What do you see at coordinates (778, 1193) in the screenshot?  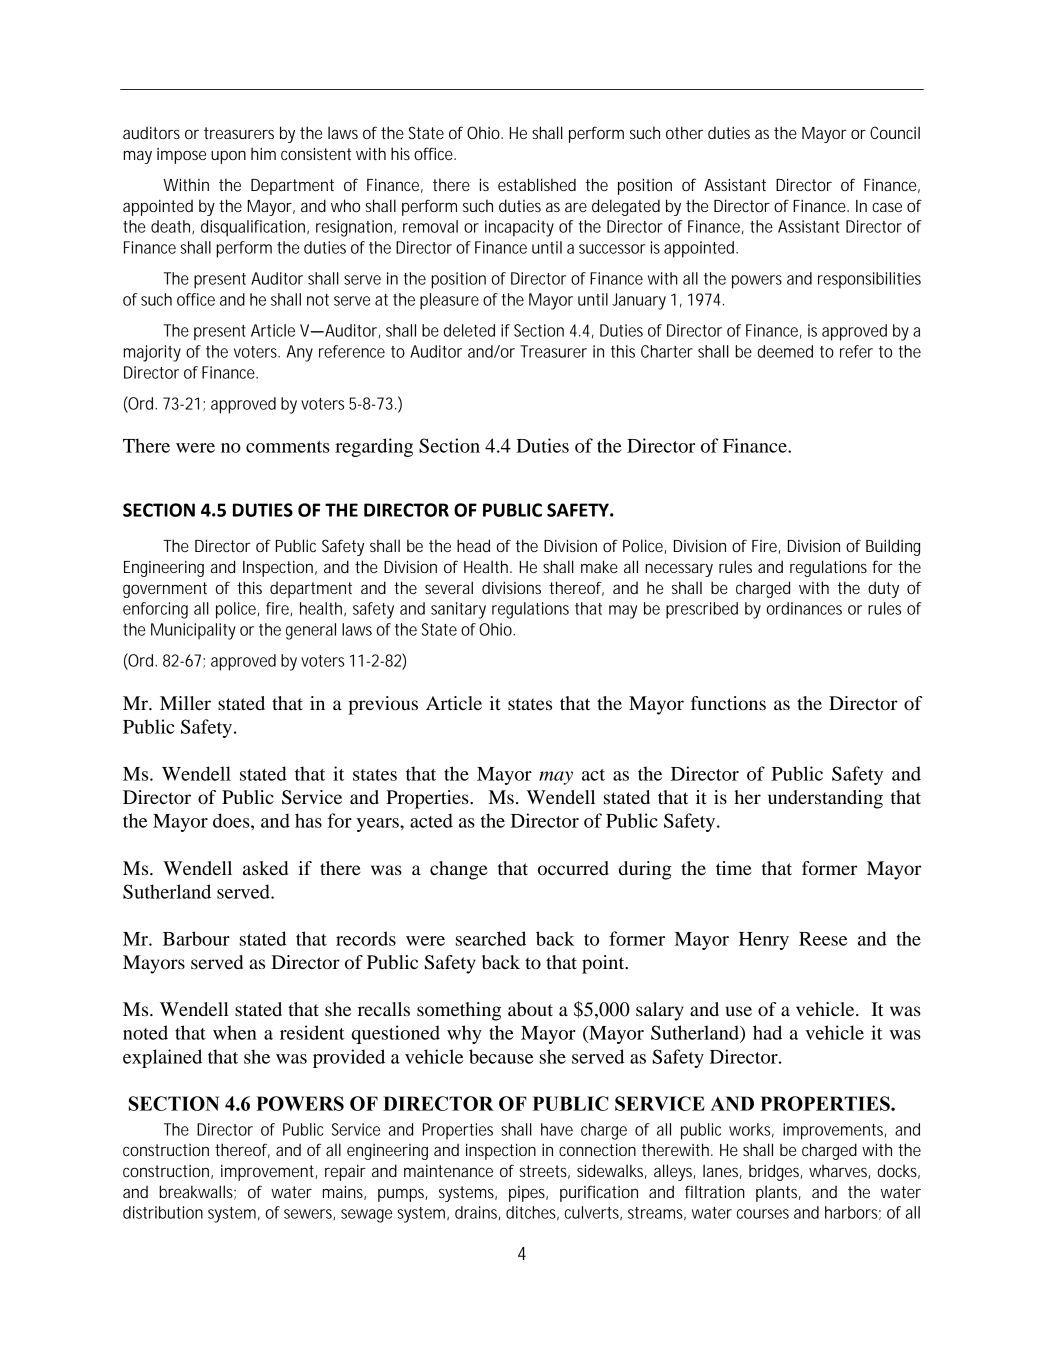 I see `plants` at bounding box center [778, 1193].
